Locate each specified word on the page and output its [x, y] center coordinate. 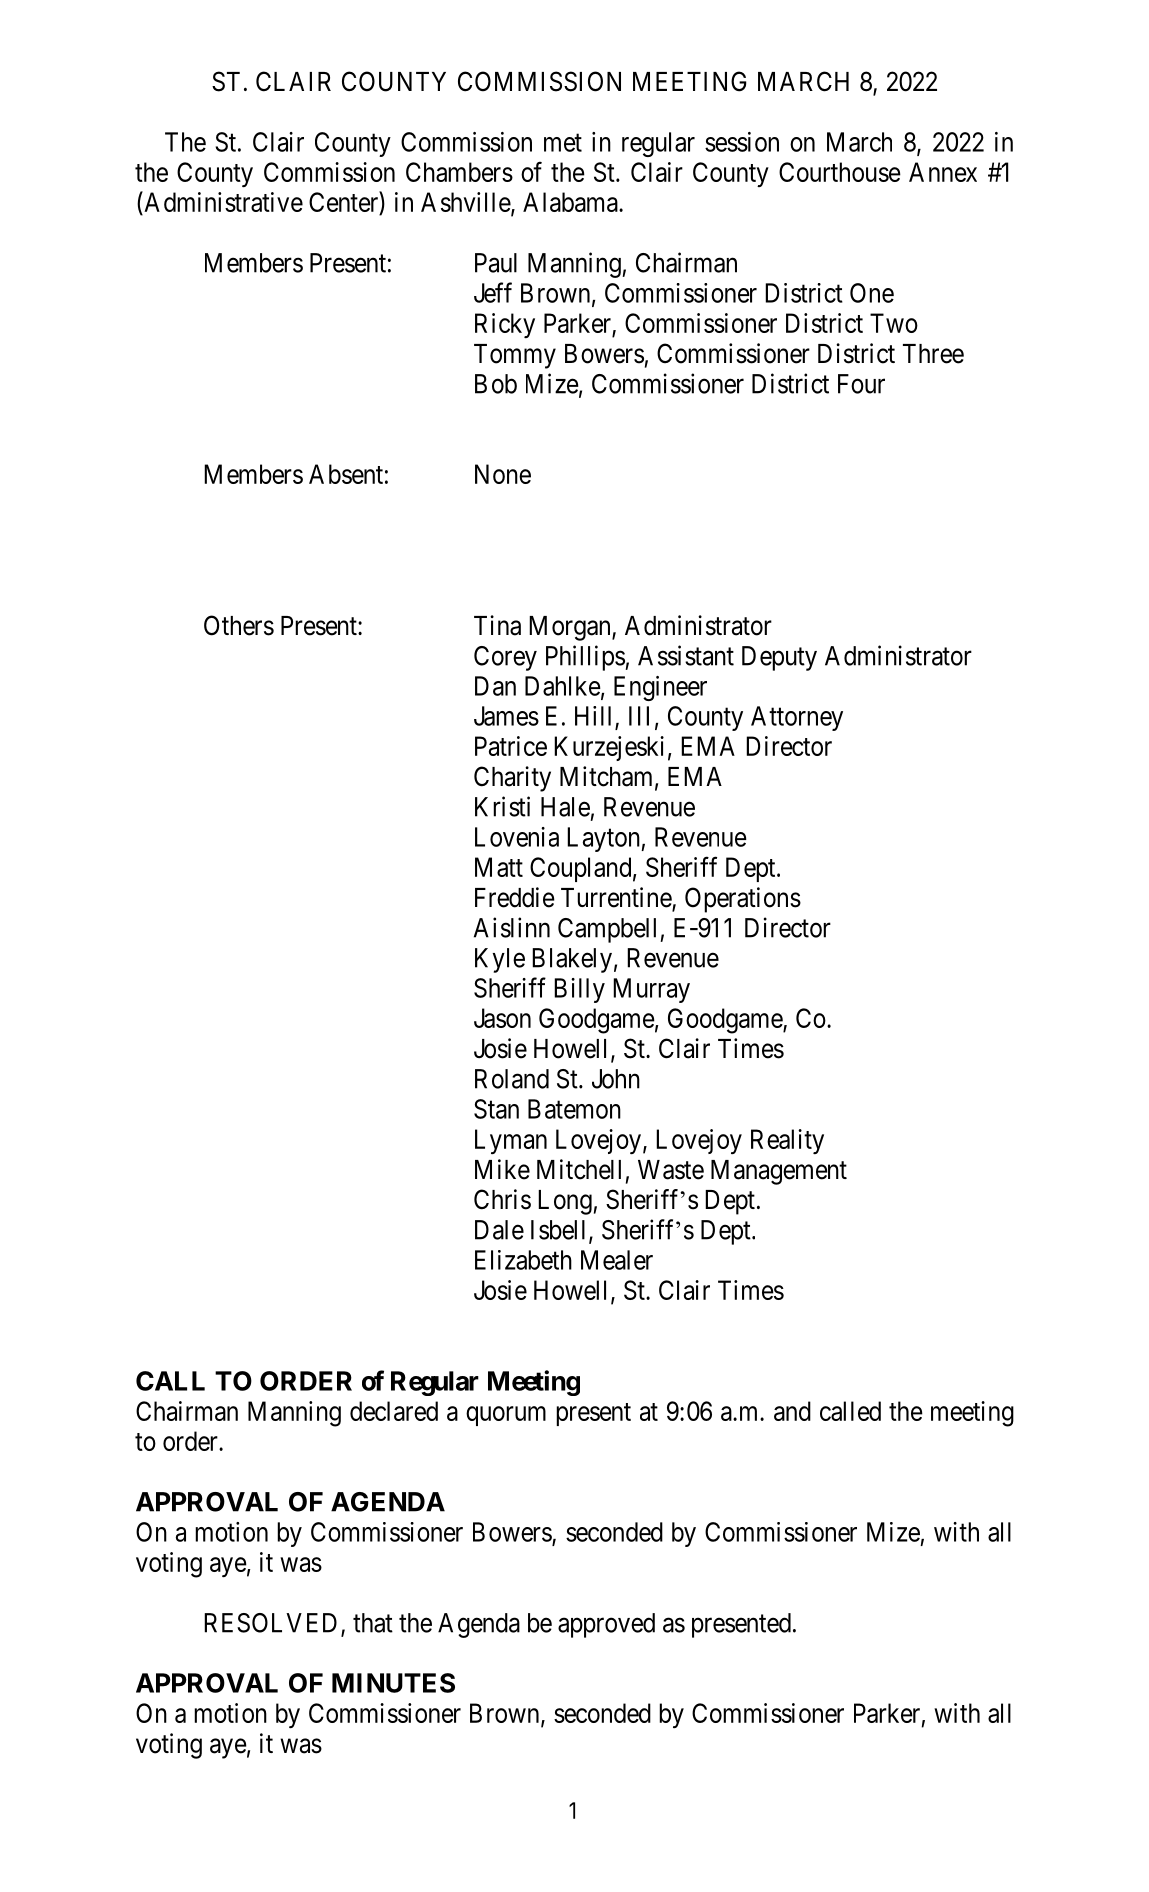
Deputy [779, 658]
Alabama [571, 202]
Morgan [571, 628]
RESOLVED [273, 1624]
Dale [499, 1230]
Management [779, 1172]
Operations [743, 900]
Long [565, 1202]
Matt [499, 867]
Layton [604, 839]
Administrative [222, 203]
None [503, 474]
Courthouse [840, 172]
